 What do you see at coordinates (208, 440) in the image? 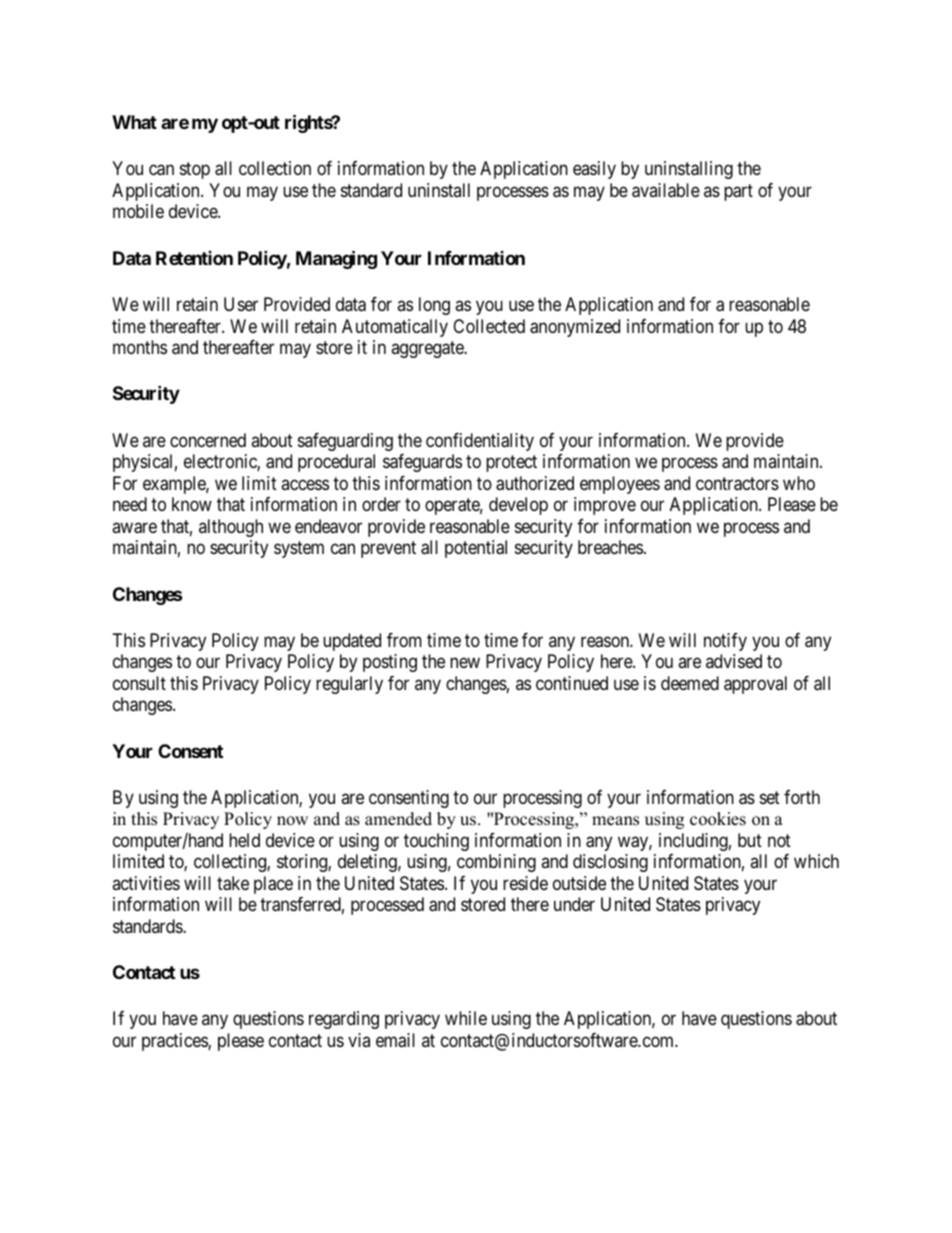
I see `concerned` at bounding box center [208, 440].
